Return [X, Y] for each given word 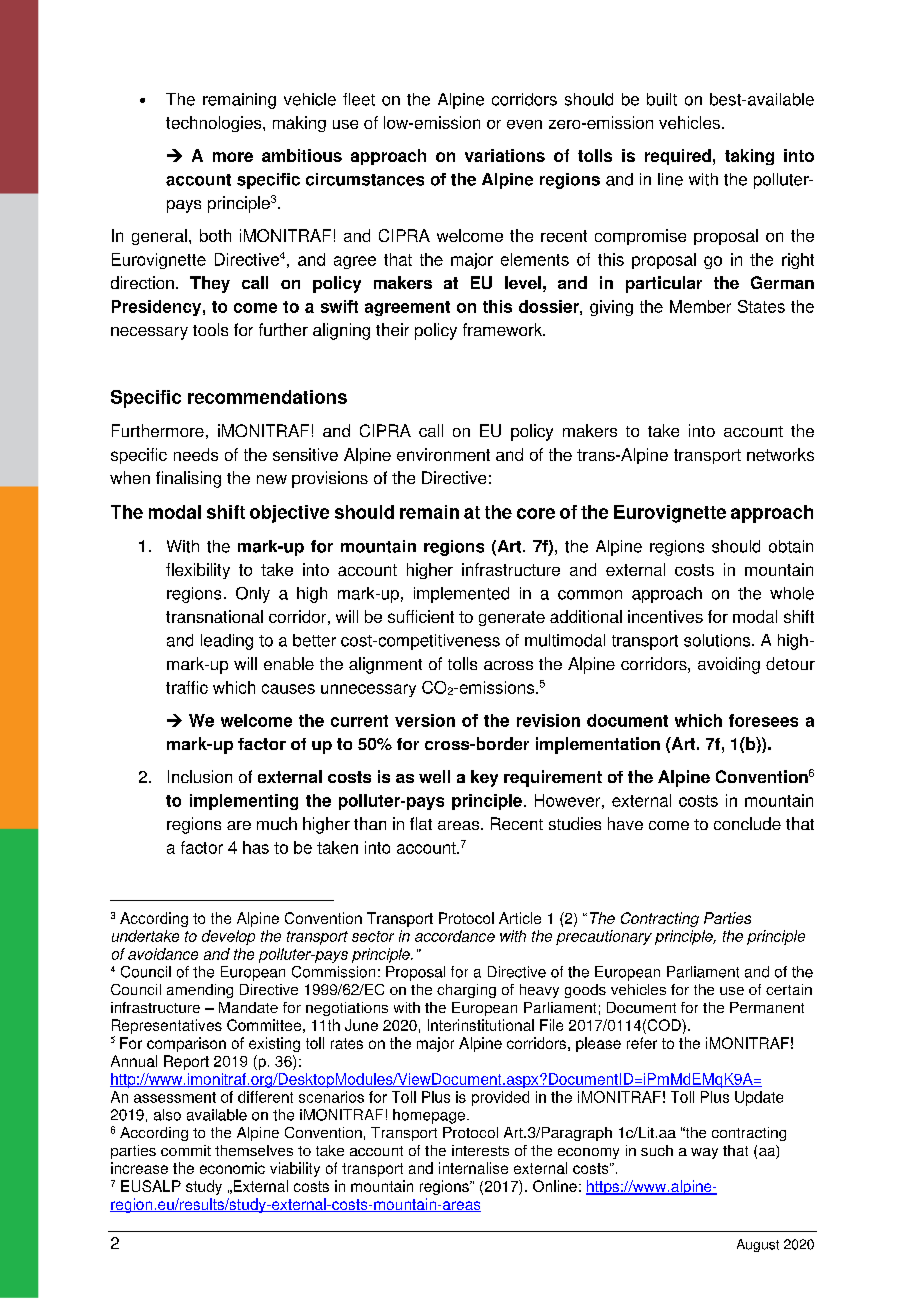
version [425, 720]
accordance [455, 936]
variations [505, 155]
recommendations [267, 397]
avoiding [729, 665]
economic [232, 1168]
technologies [215, 124]
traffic [187, 687]
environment [443, 454]
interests [480, 1150]
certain [789, 989]
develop [228, 937]
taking [749, 157]
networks [780, 454]
